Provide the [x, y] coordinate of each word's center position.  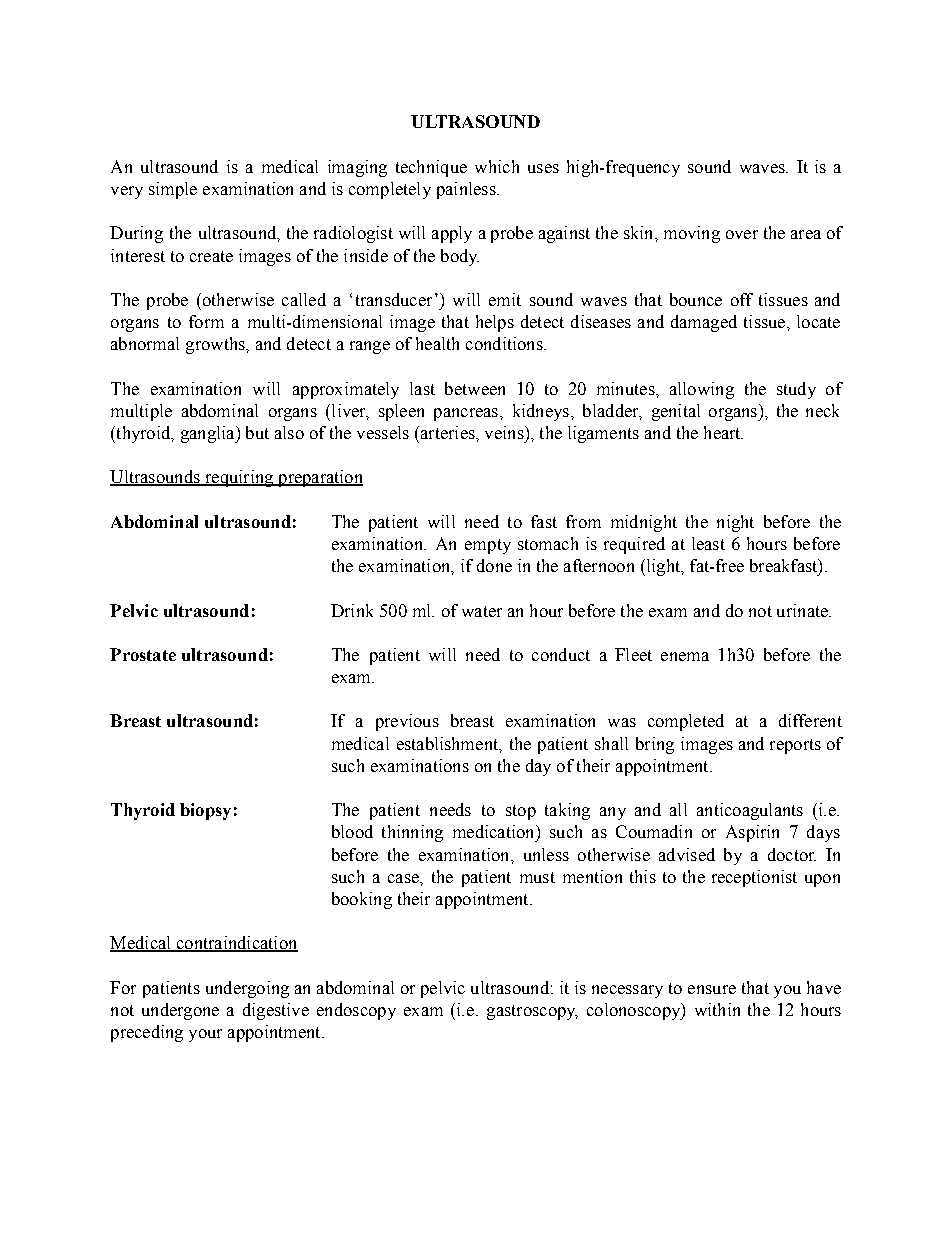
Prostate [143, 654]
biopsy [205, 811]
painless [467, 190]
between [475, 388]
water [482, 611]
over [742, 234]
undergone [180, 1011]
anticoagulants [750, 811]
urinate [803, 610]
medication [495, 831]
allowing [702, 390]
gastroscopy [532, 1012]
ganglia [209, 434]
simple [173, 190]
